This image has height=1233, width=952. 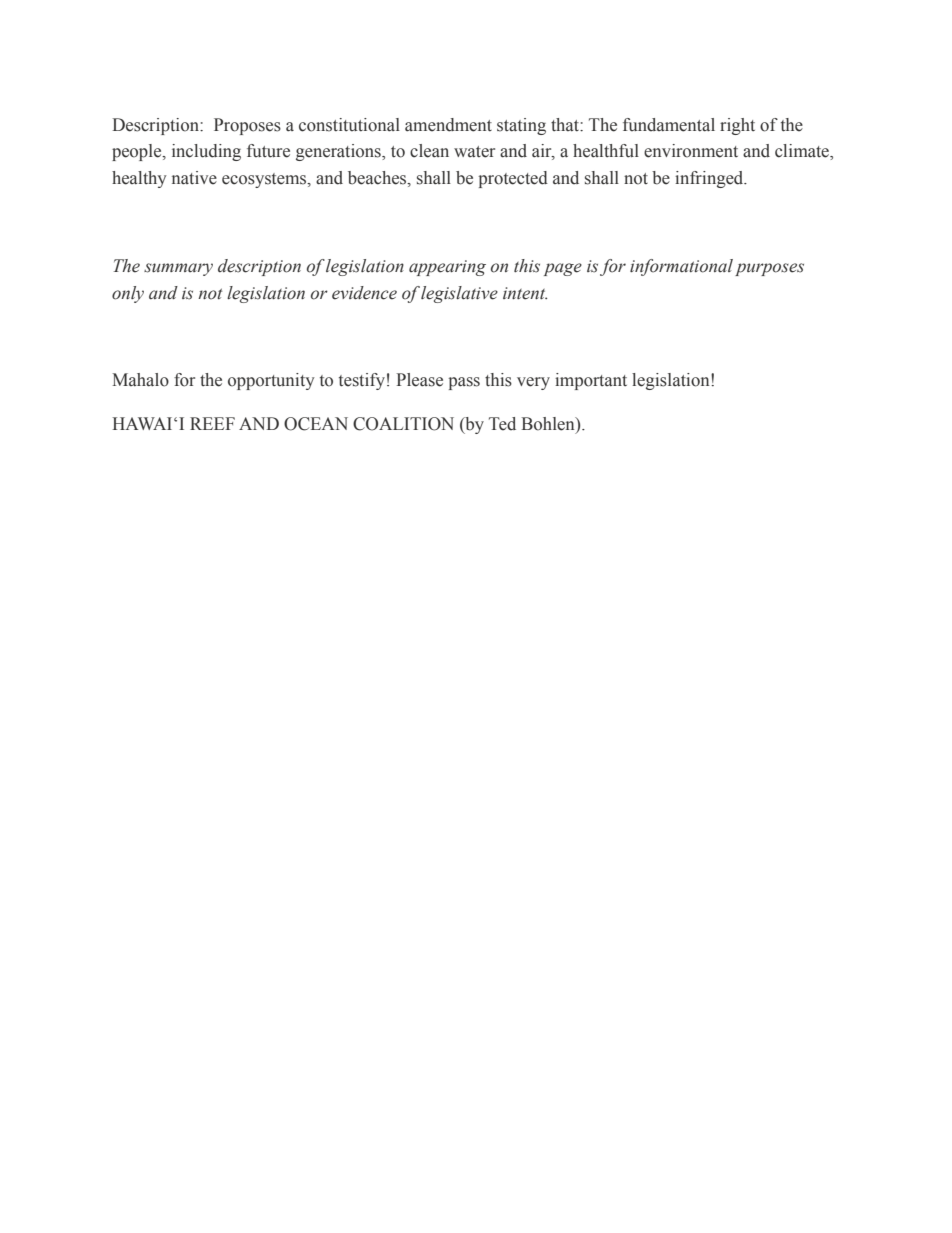 I want to click on Proposes, so click(x=247, y=126).
